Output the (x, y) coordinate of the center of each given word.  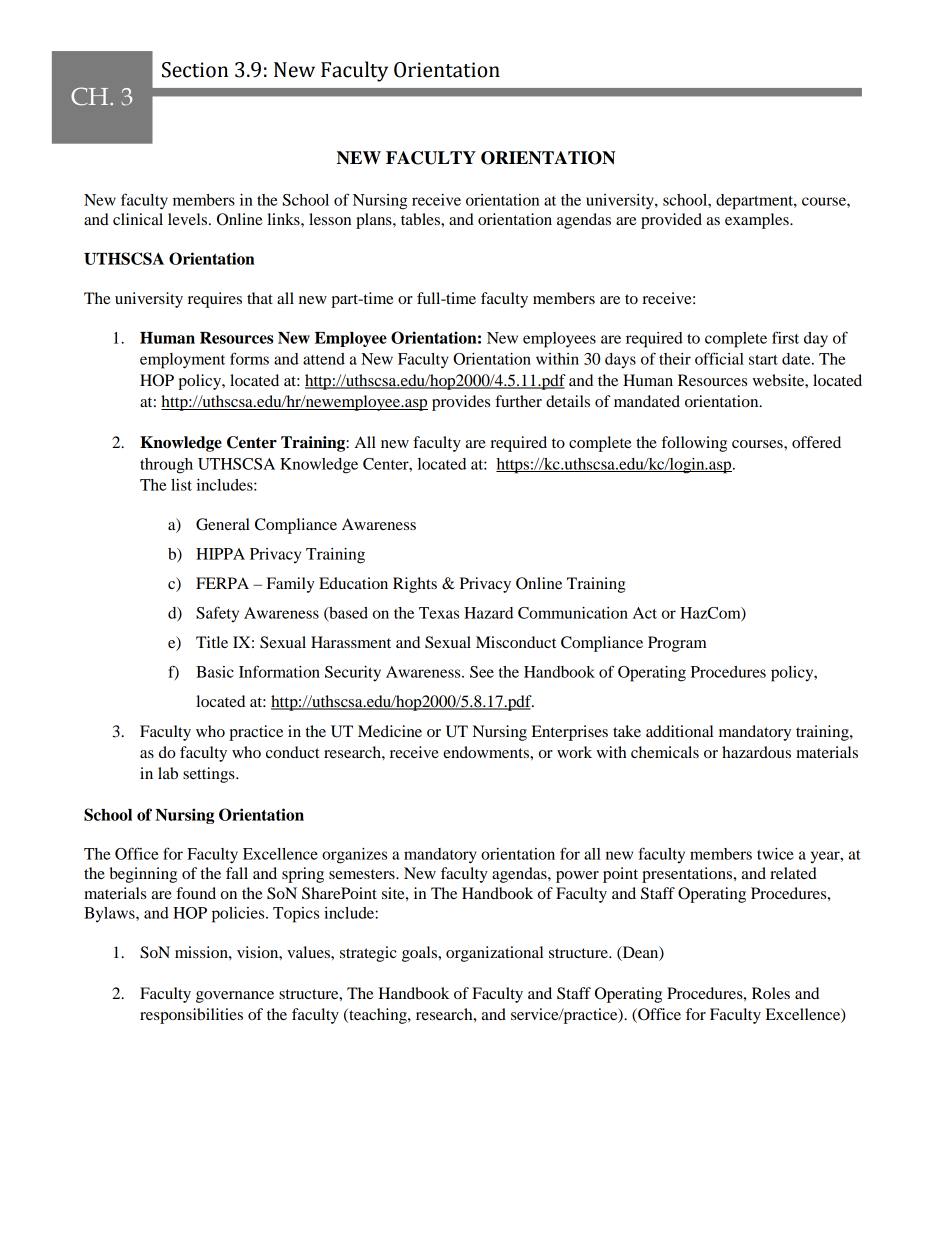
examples (758, 221)
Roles (771, 993)
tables (421, 219)
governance (235, 997)
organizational (494, 954)
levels (189, 219)
